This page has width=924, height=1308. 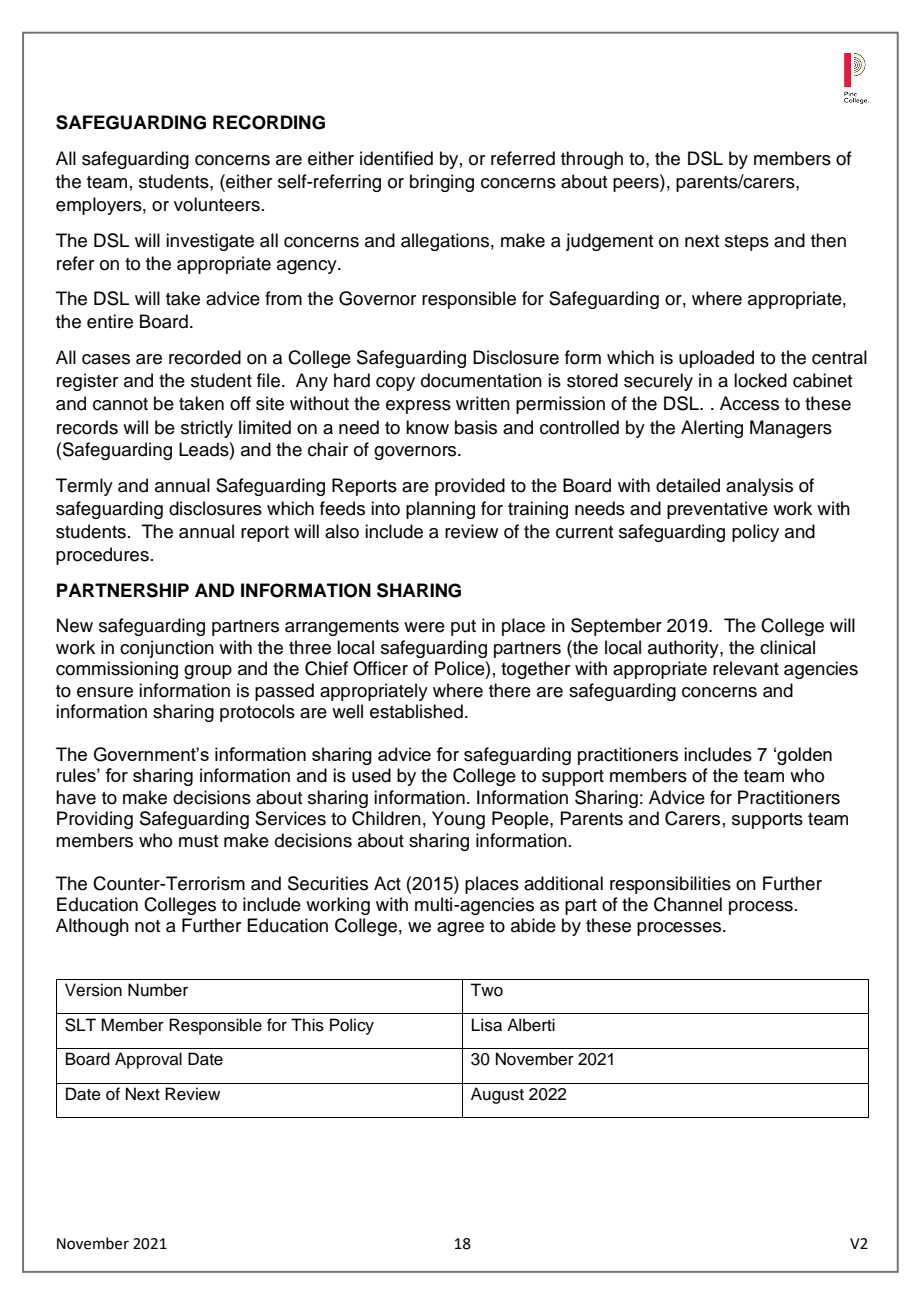 I want to click on bringing, so click(x=442, y=183).
